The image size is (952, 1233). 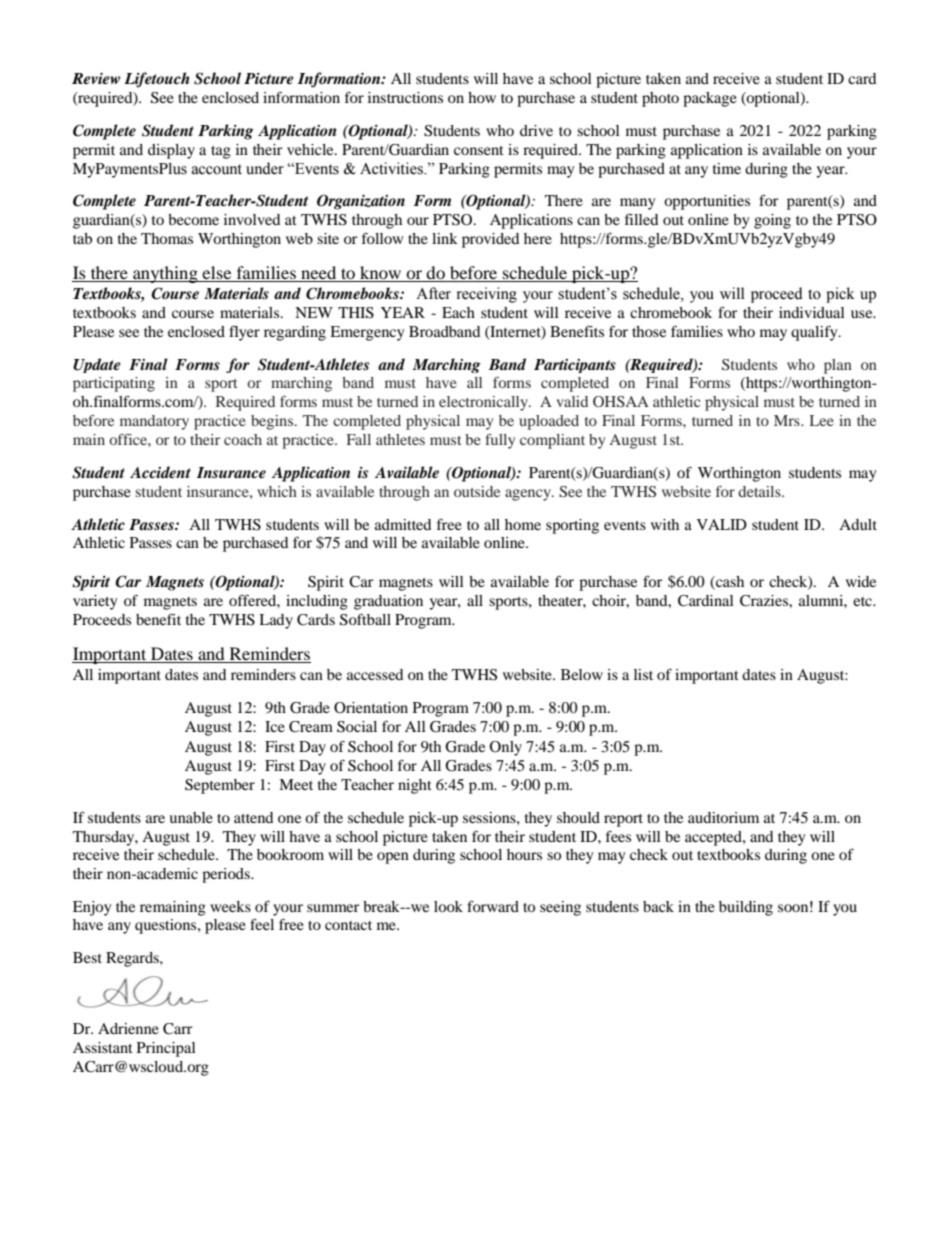 I want to click on home, so click(x=523, y=524).
